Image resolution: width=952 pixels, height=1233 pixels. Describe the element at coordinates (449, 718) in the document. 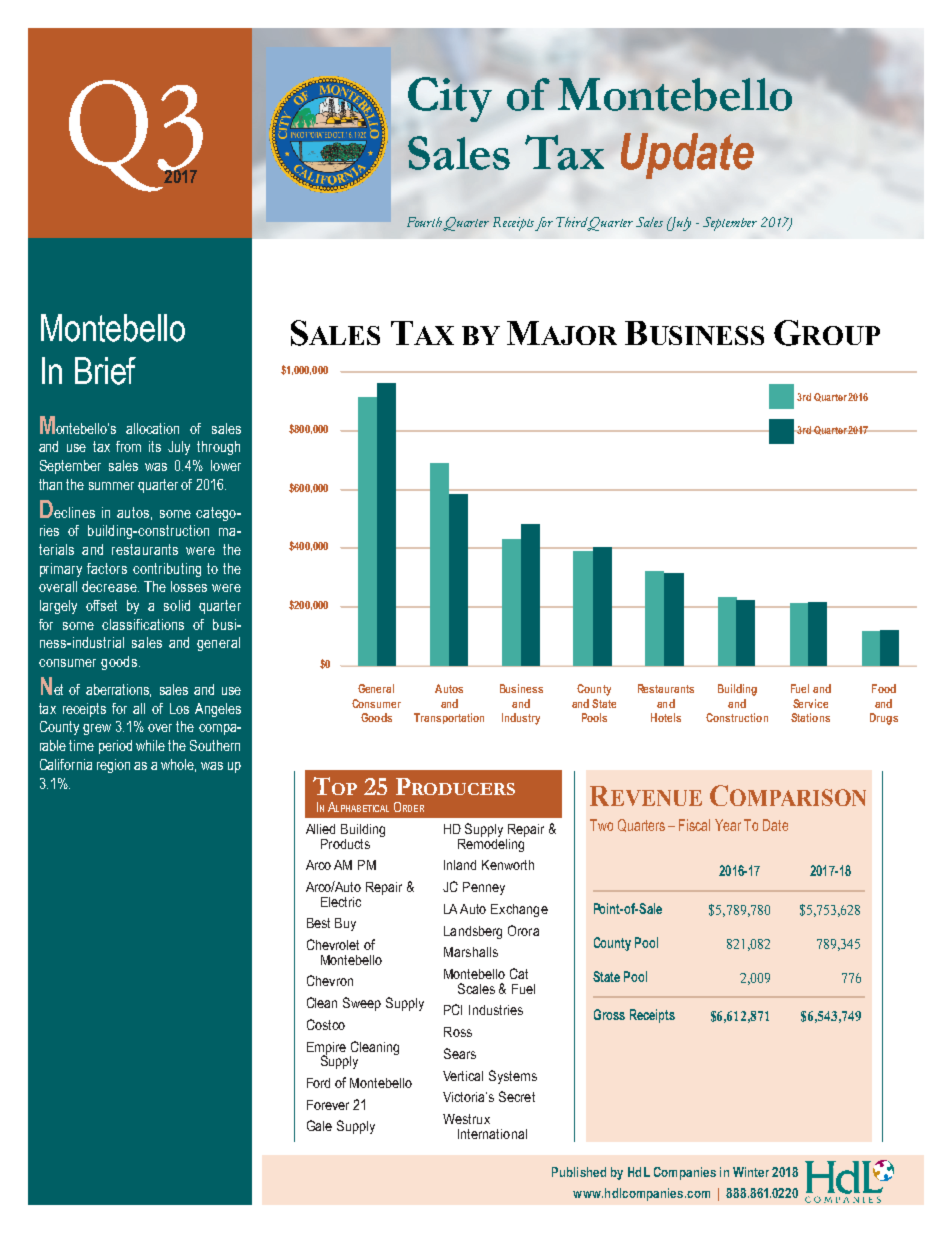

I see `Transportation` at that location.
